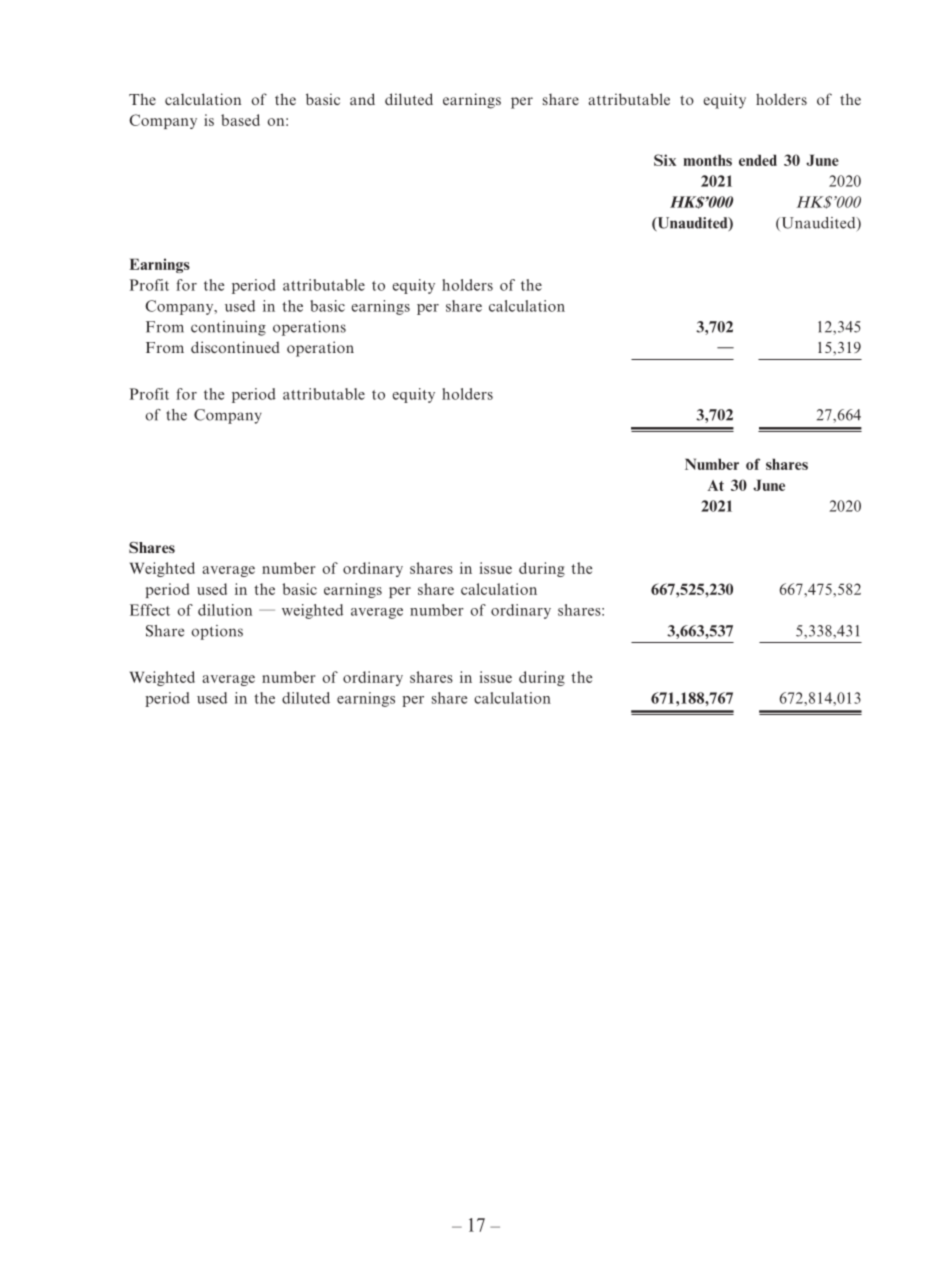  Describe the element at coordinates (235, 347) in the screenshot. I see `discontinued` at that location.
